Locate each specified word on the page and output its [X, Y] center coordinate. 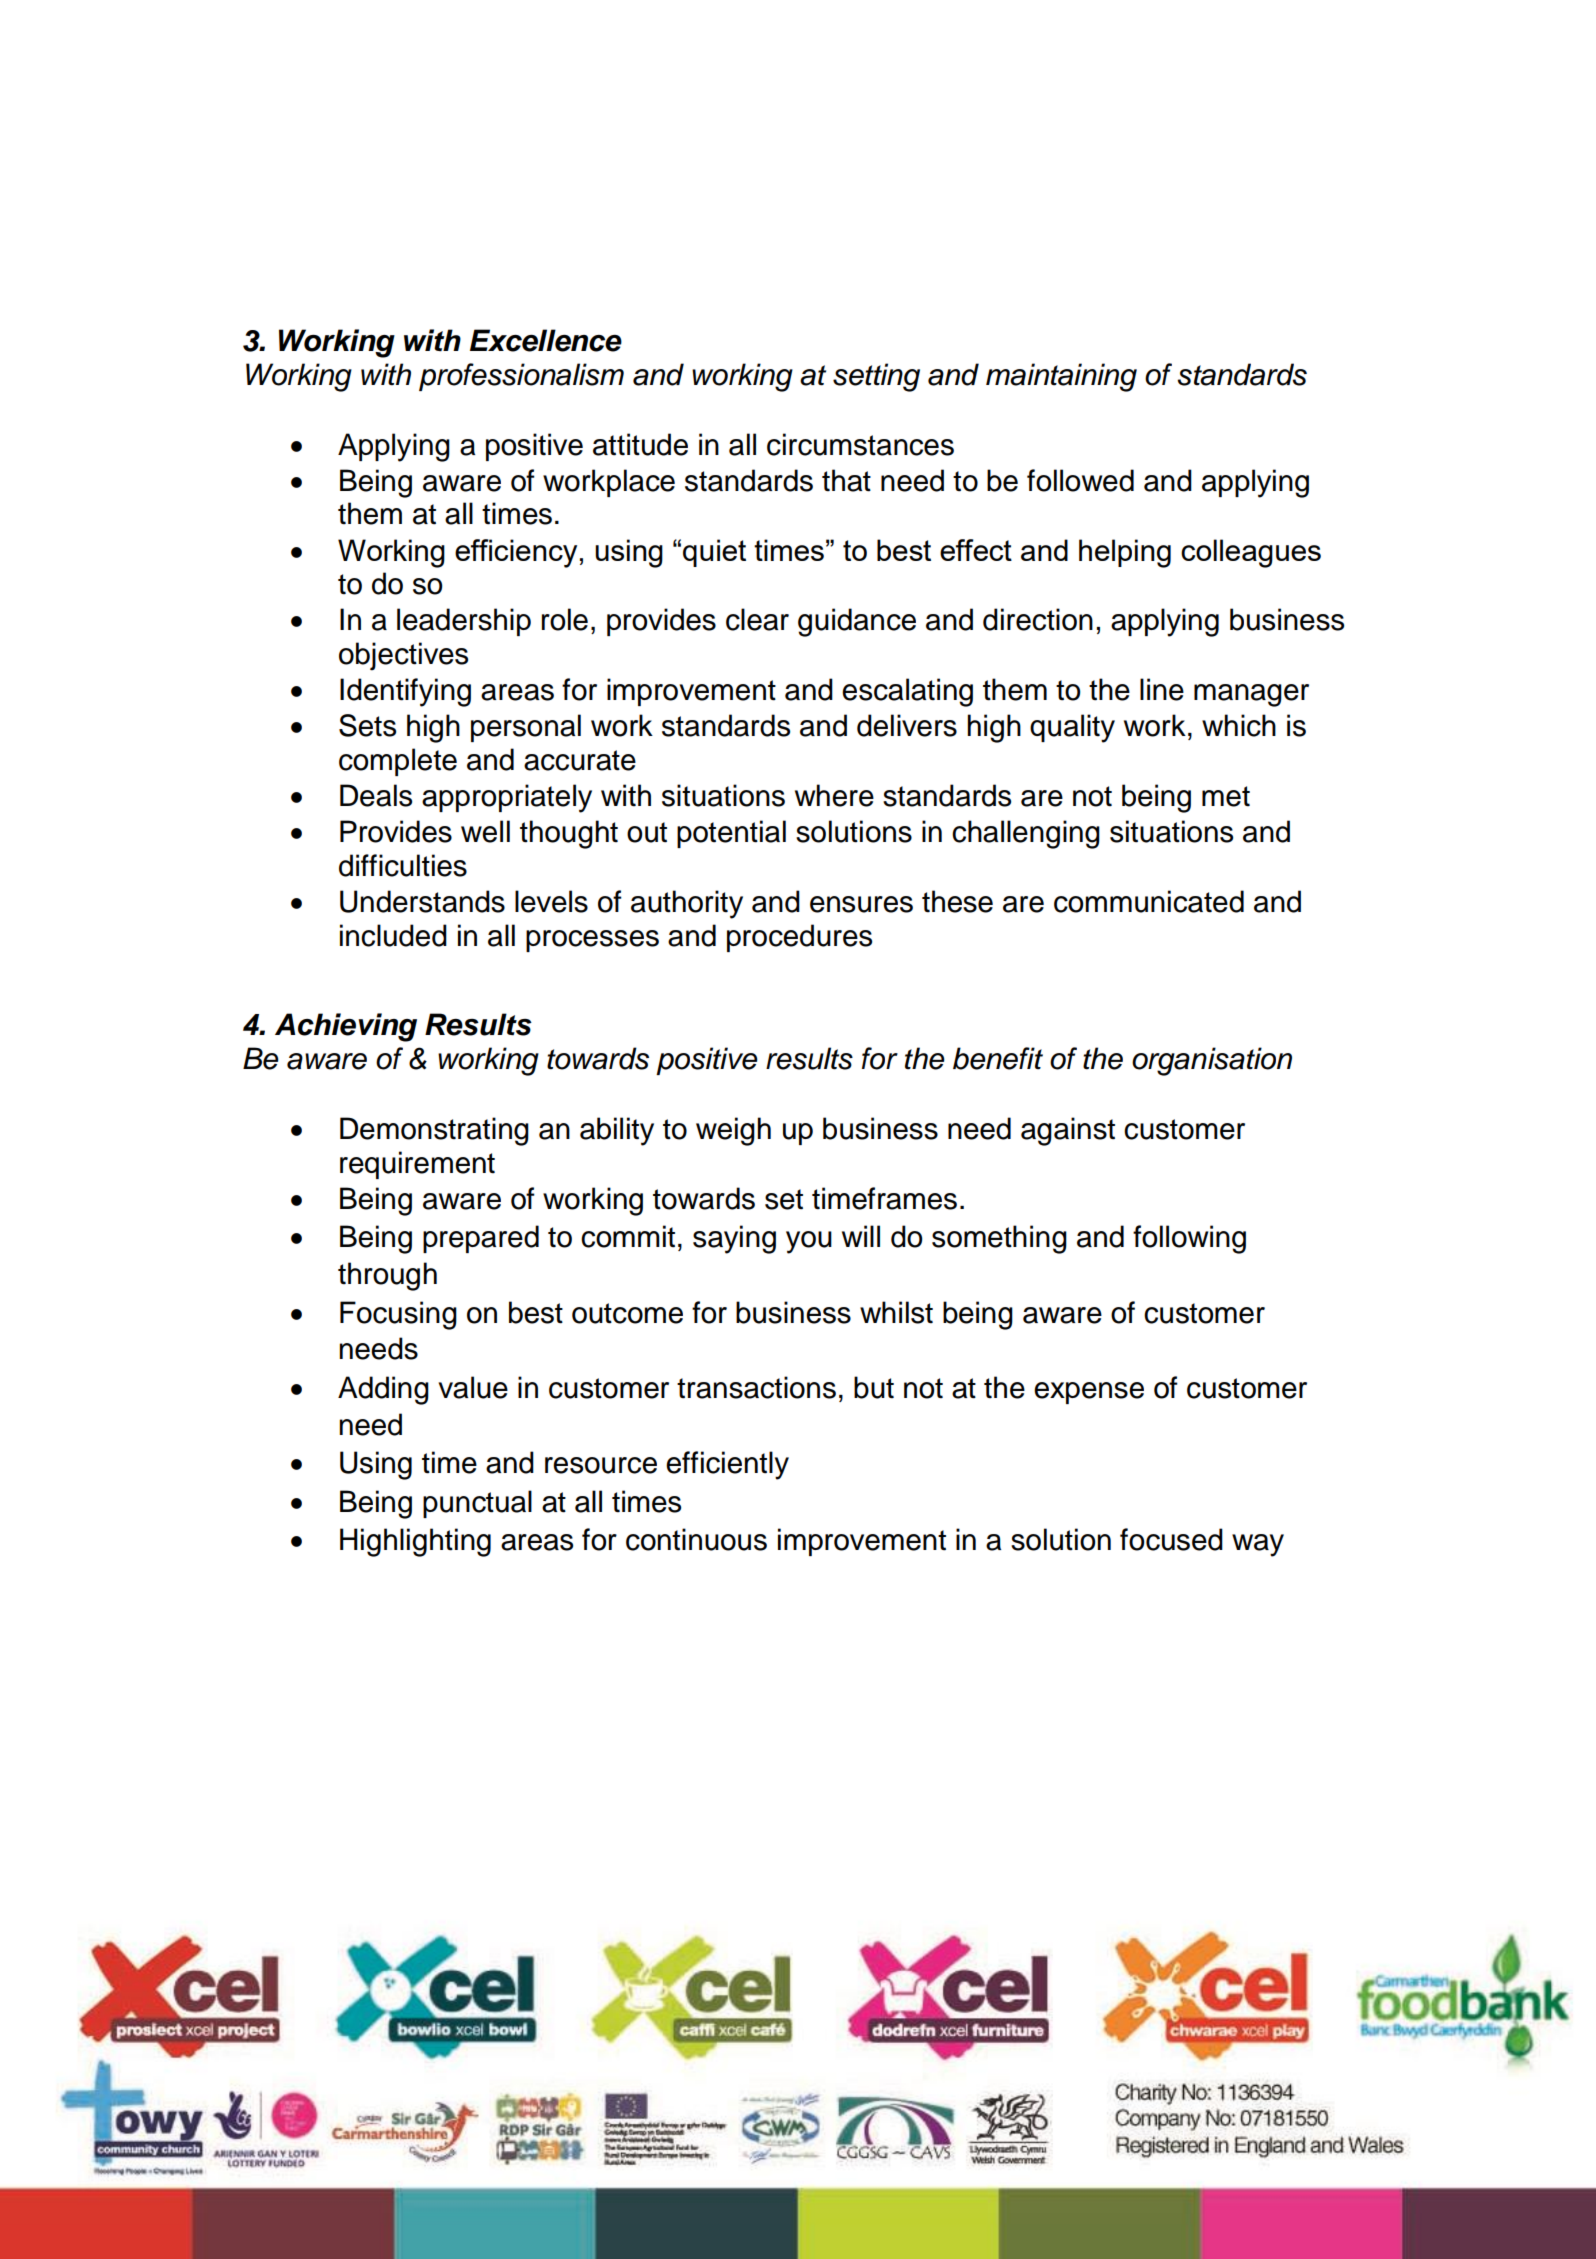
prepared [481, 1239]
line [1162, 689]
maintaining [1061, 377]
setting [876, 377]
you [809, 1242]
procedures [799, 938]
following [1189, 1239]
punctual [477, 1504]
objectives [403, 656]
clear [757, 619]
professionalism [521, 377]
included [393, 935]
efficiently [727, 1465]
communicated [1149, 901]
